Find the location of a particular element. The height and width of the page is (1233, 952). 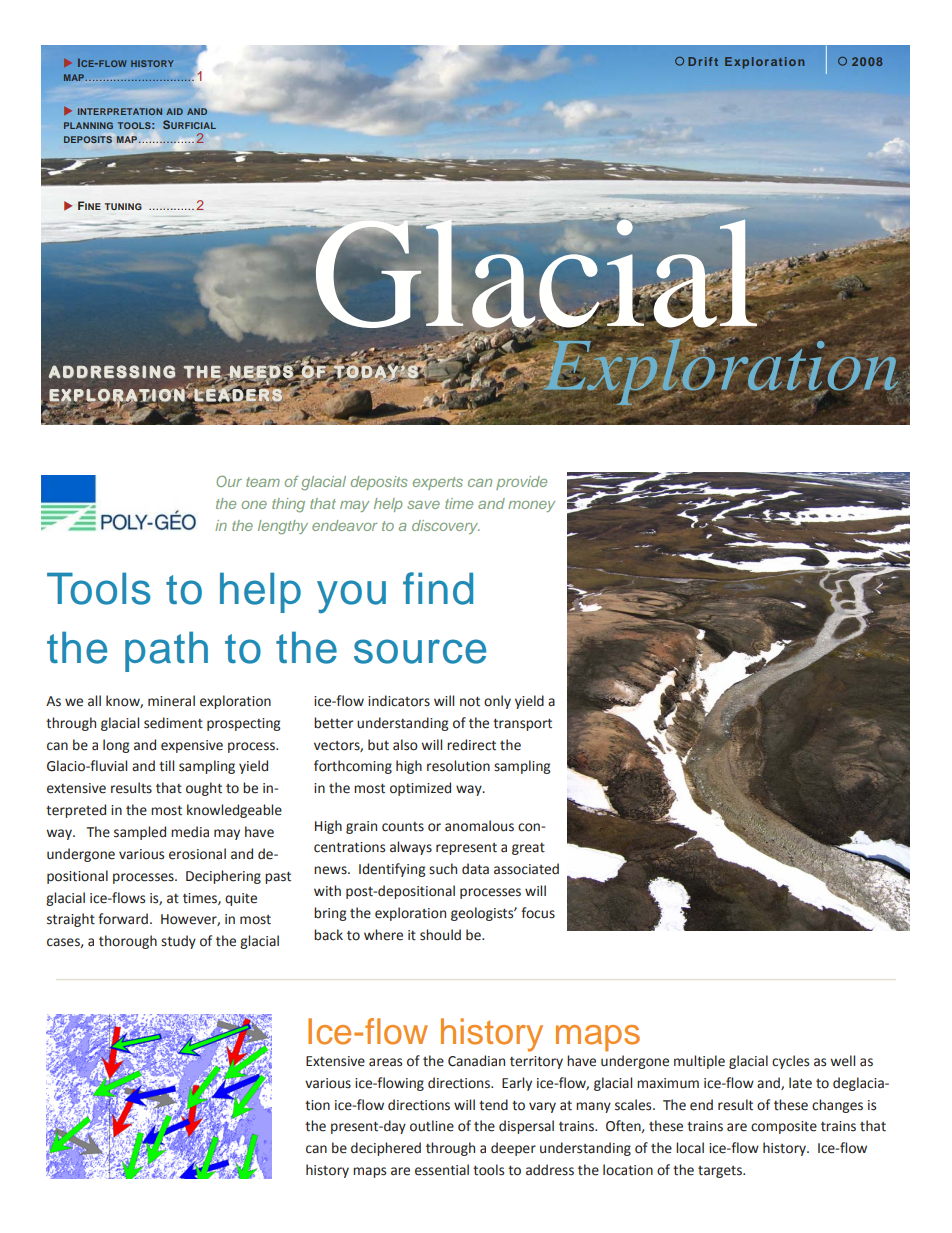

outline is located at coordinates (432, 1126).
